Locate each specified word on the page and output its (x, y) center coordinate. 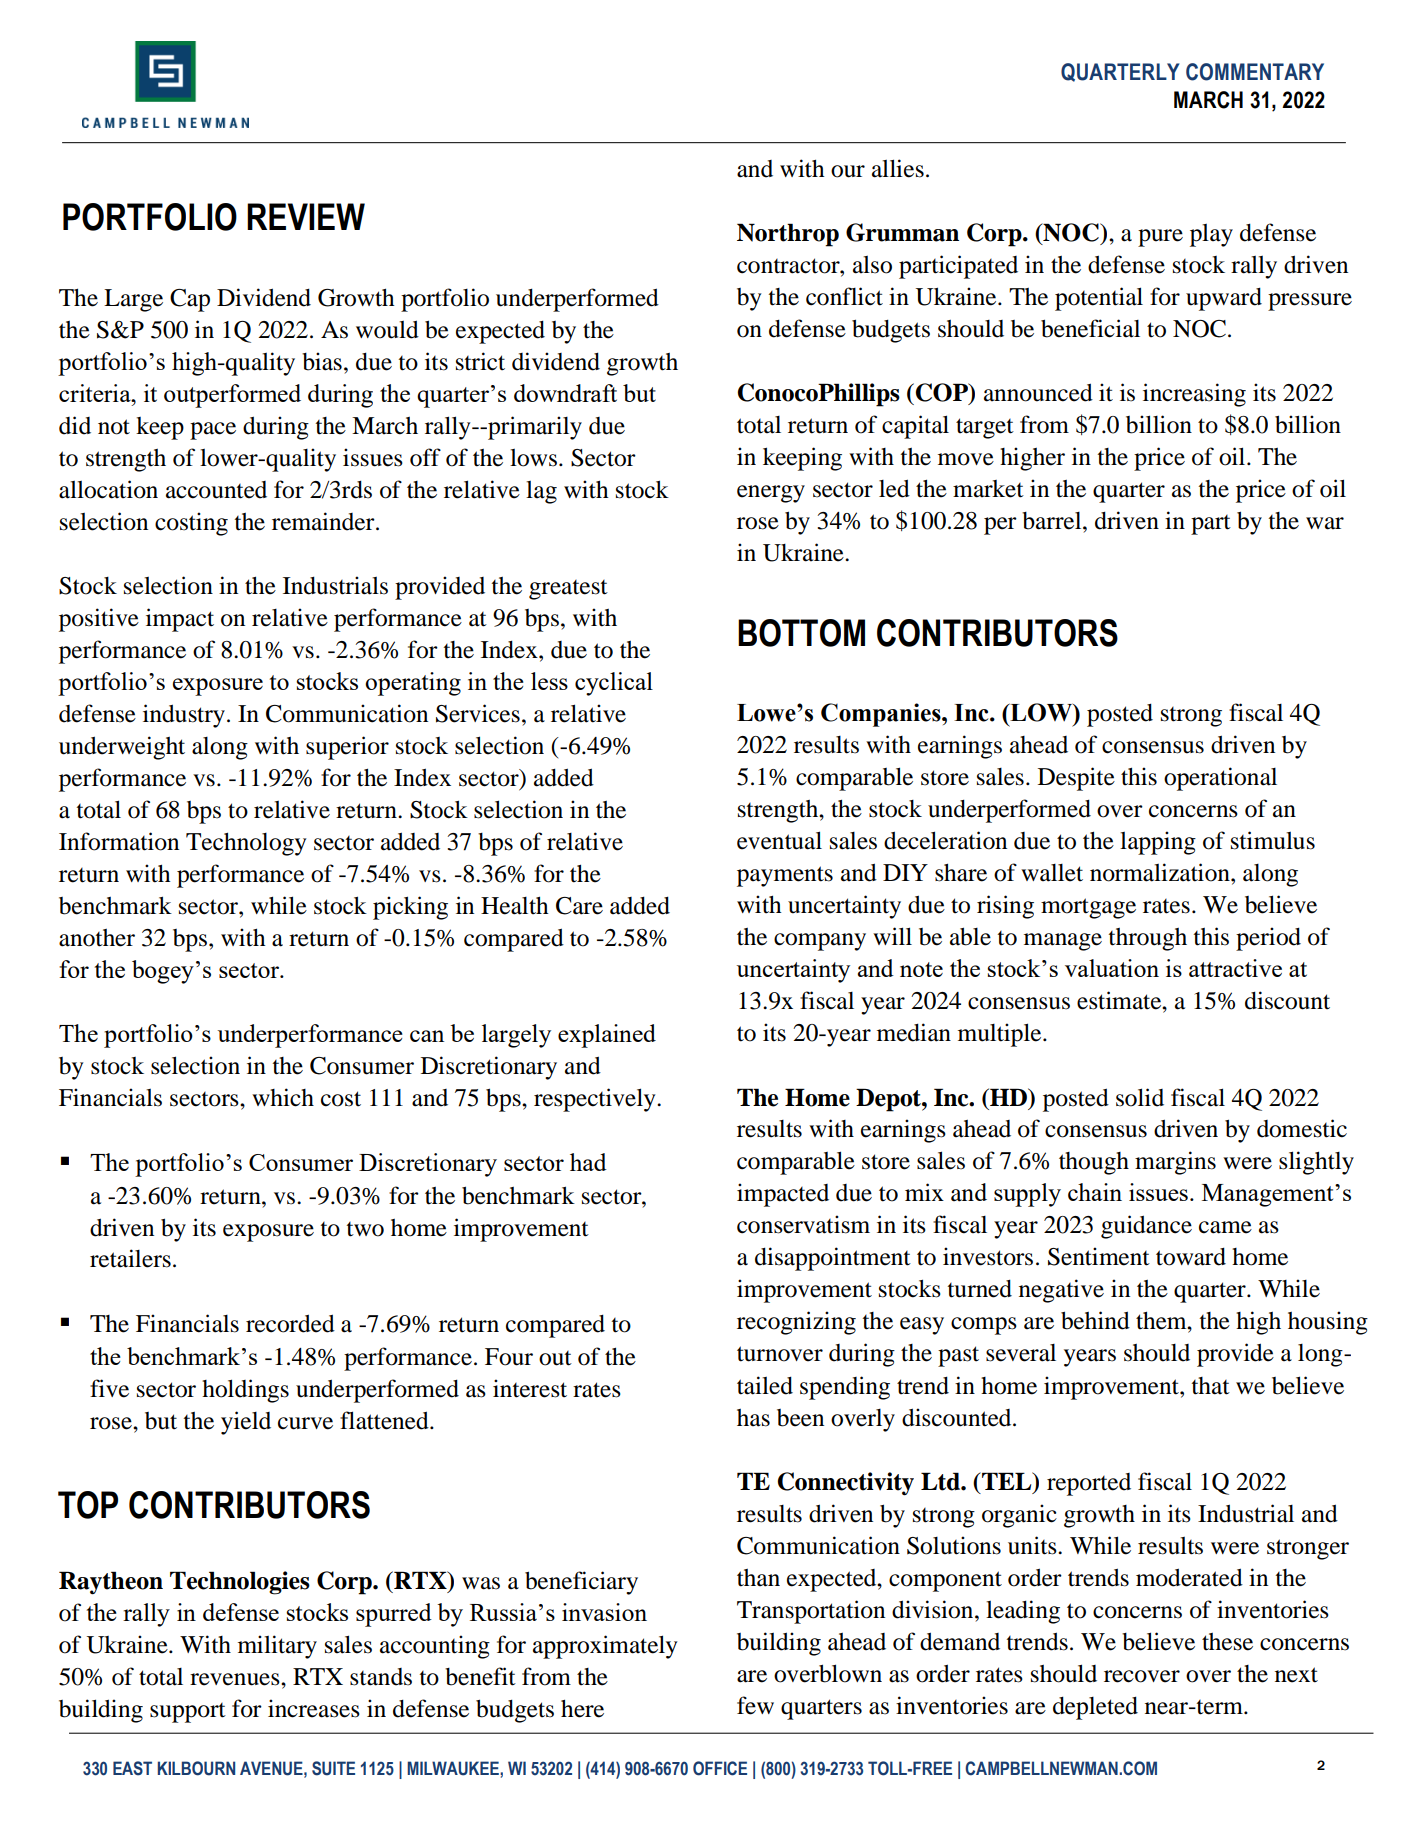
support (188, 1713)
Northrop (788, 235)
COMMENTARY (1255, 72)
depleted (1095, 1708)
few (755, 1705)
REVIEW (306, 216)
